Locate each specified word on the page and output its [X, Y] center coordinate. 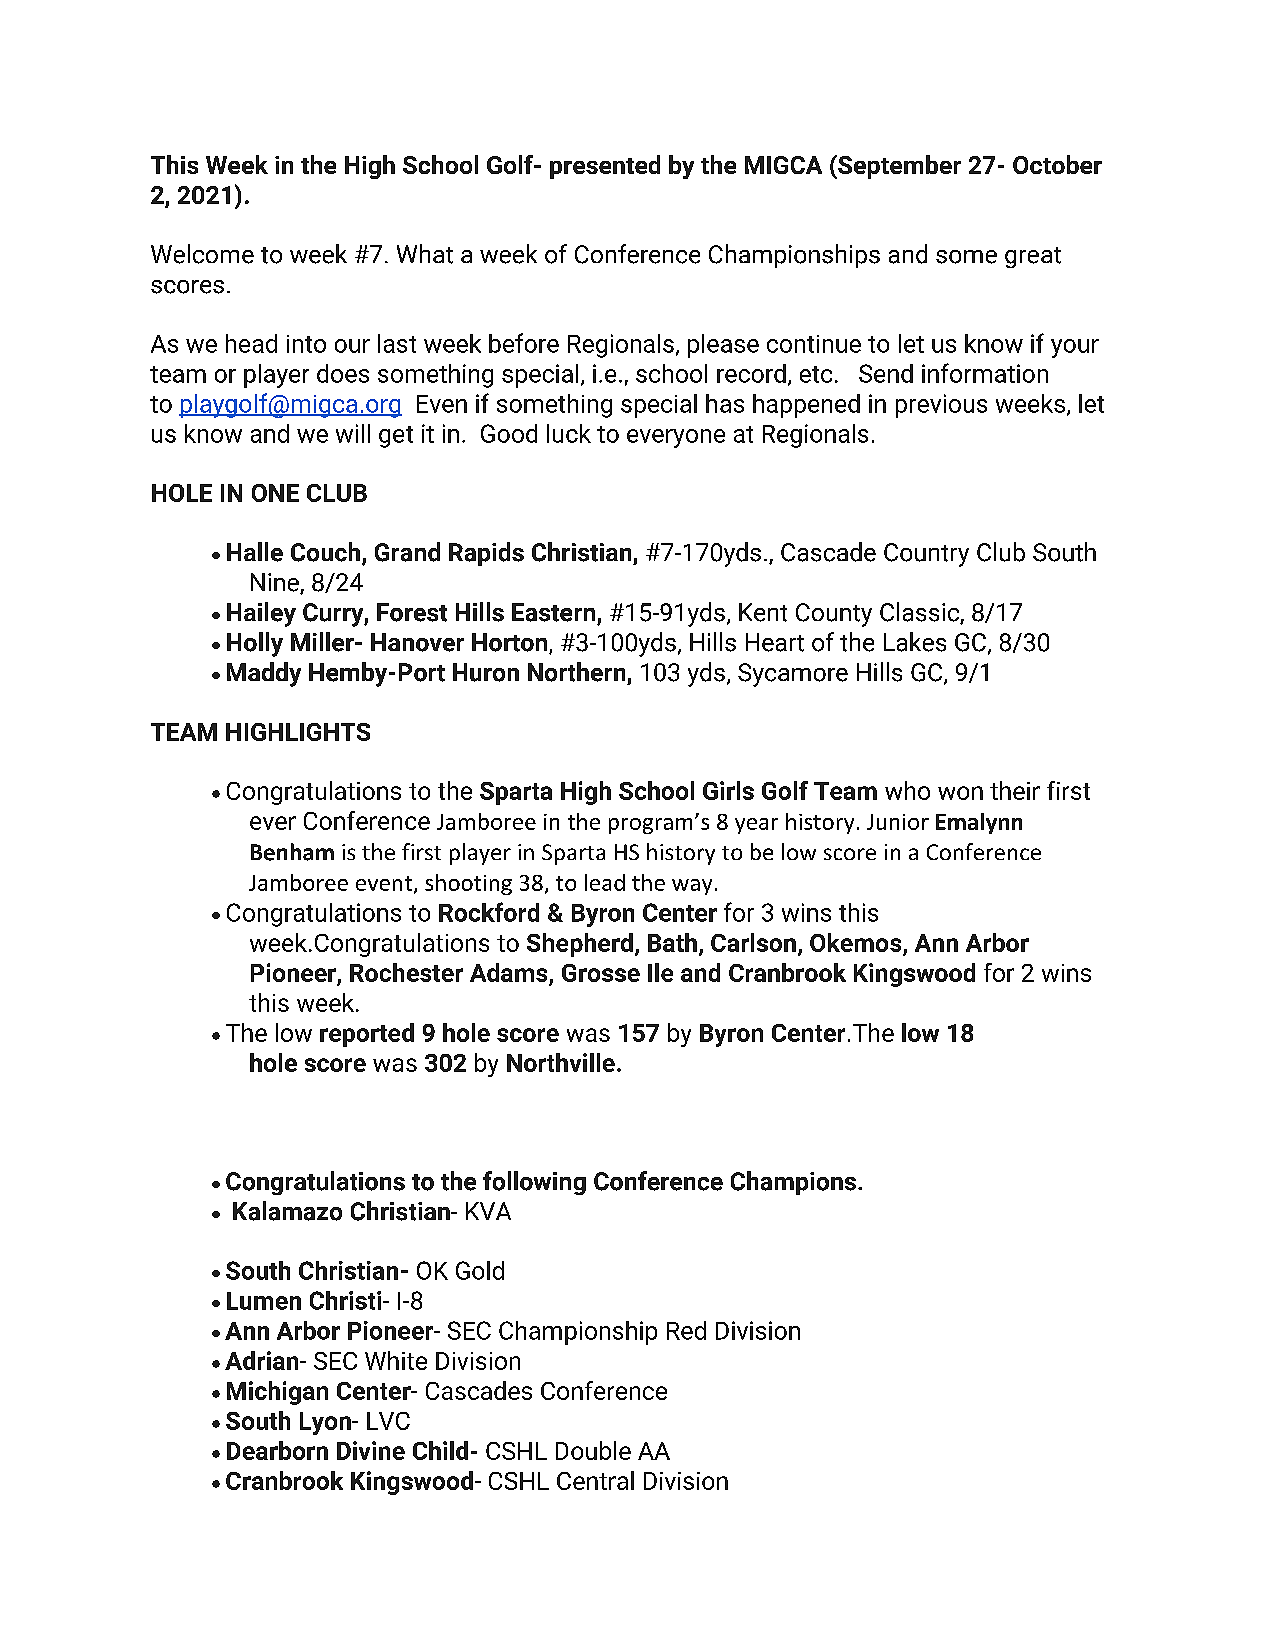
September [898, 167]
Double [593, 1450]
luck [569, 433]
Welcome [202, 254]
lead [605, 882]
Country [926, 555]
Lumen [264, 1301]
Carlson [753, 942]
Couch [325, 552]
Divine [371, 1450]
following [534, 1183]
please [723, 346]
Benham [292, 852]
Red [686, 1330]
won [960, 793]
